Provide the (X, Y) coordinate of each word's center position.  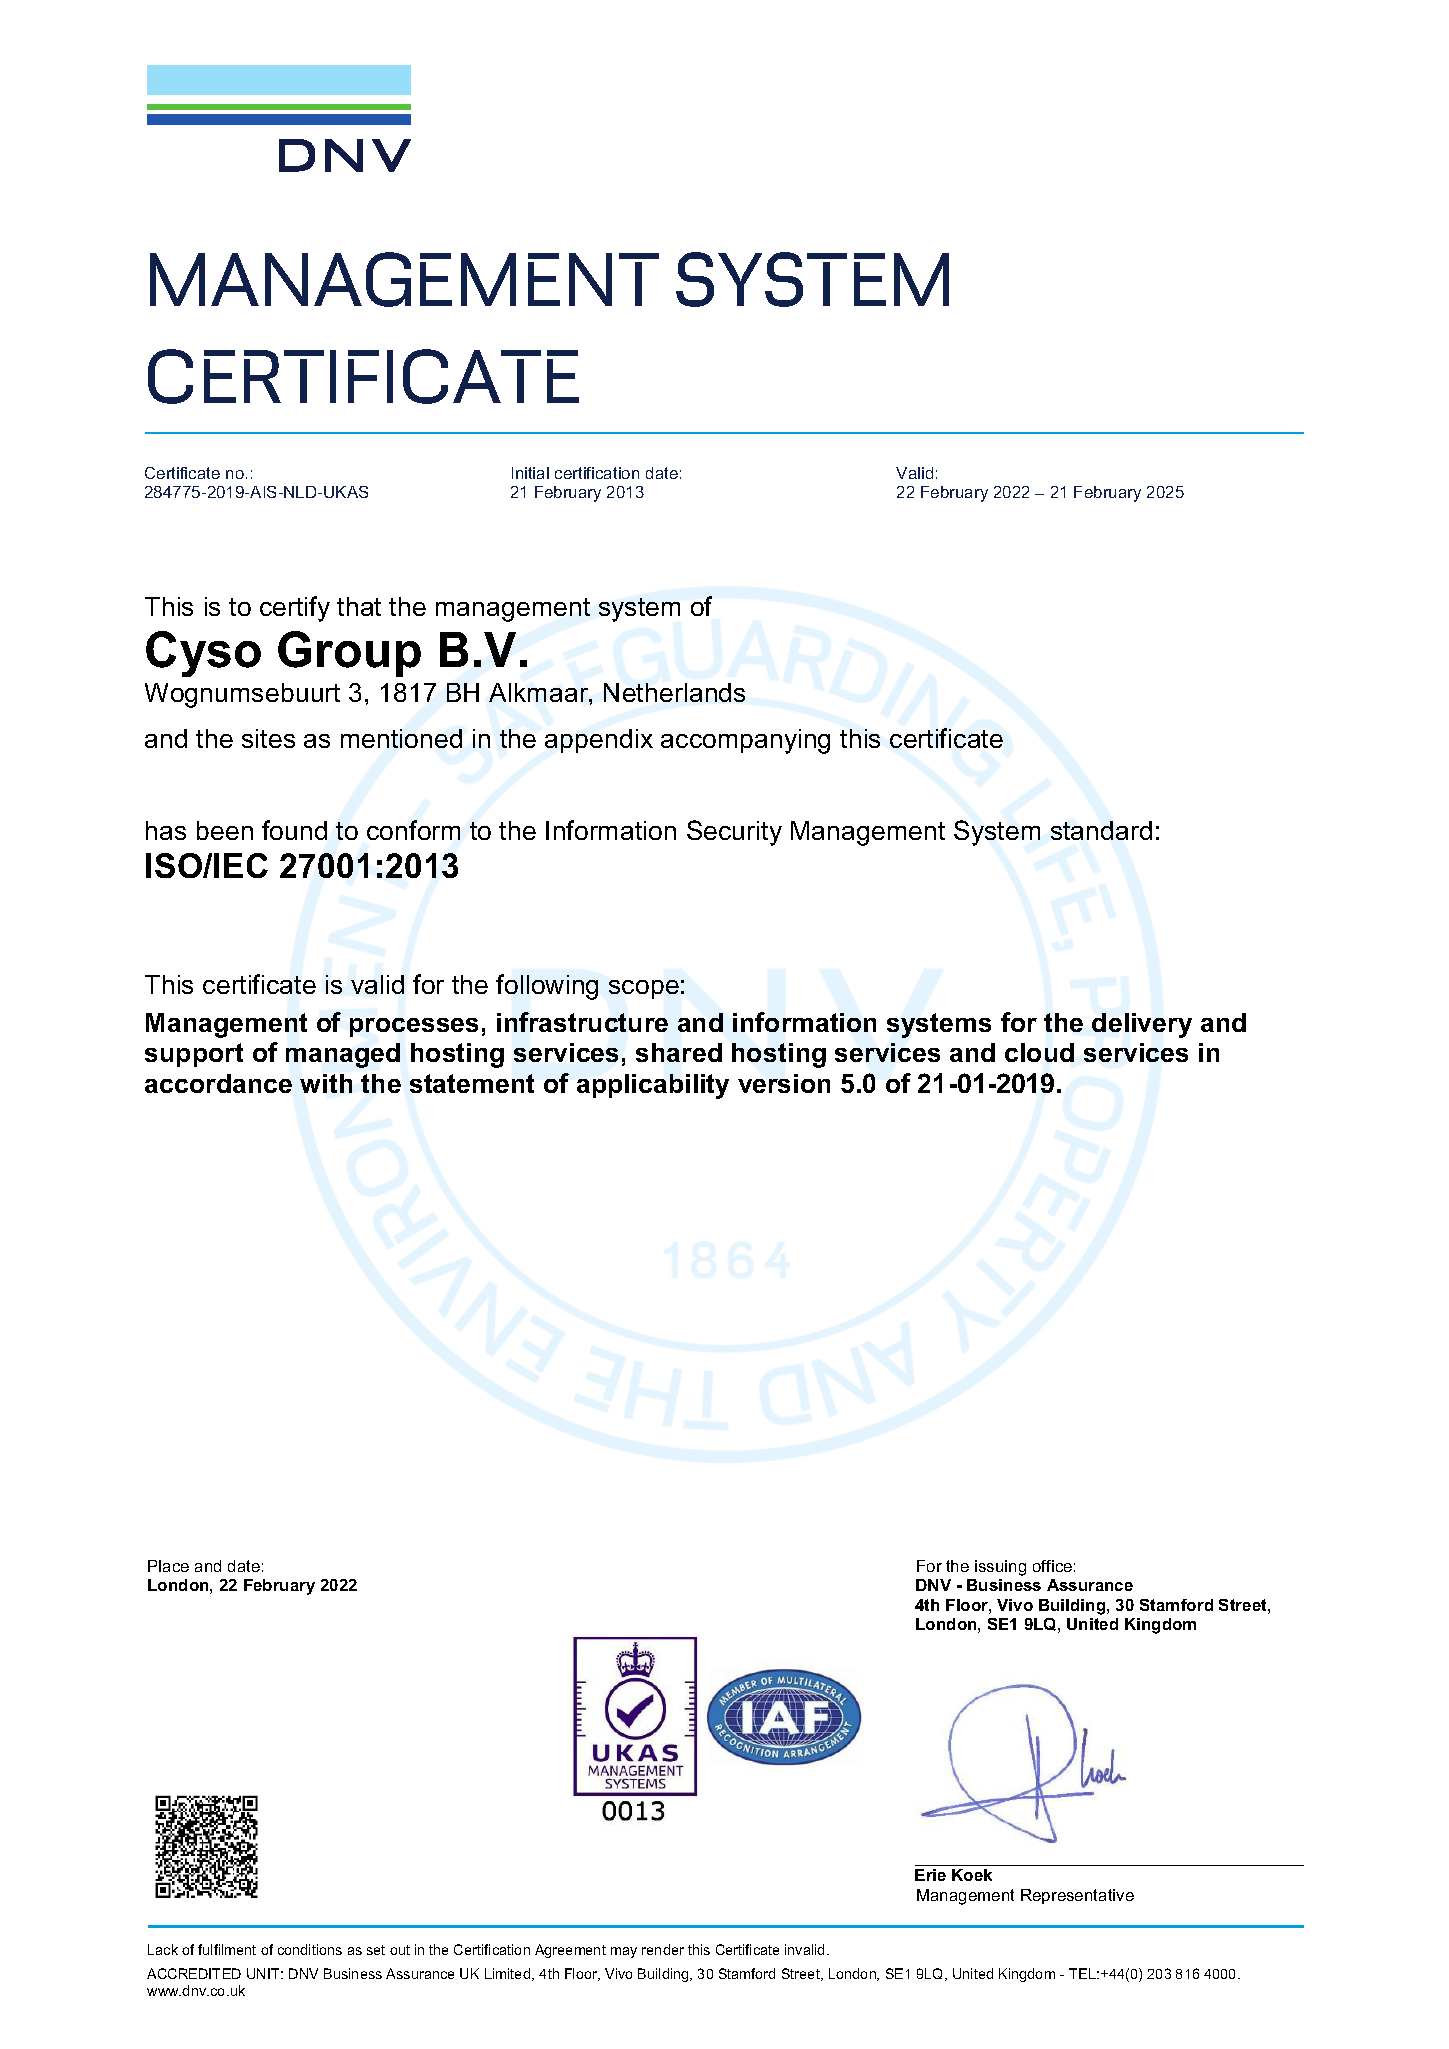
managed (343, 1055)
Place (168, 1566)
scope (644, 989)
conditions (310, 1949)
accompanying (745, 741)
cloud (1039, 1052)
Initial (530, 473)
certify (295, 609)
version (784, 1083)
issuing (1000, 1568)
